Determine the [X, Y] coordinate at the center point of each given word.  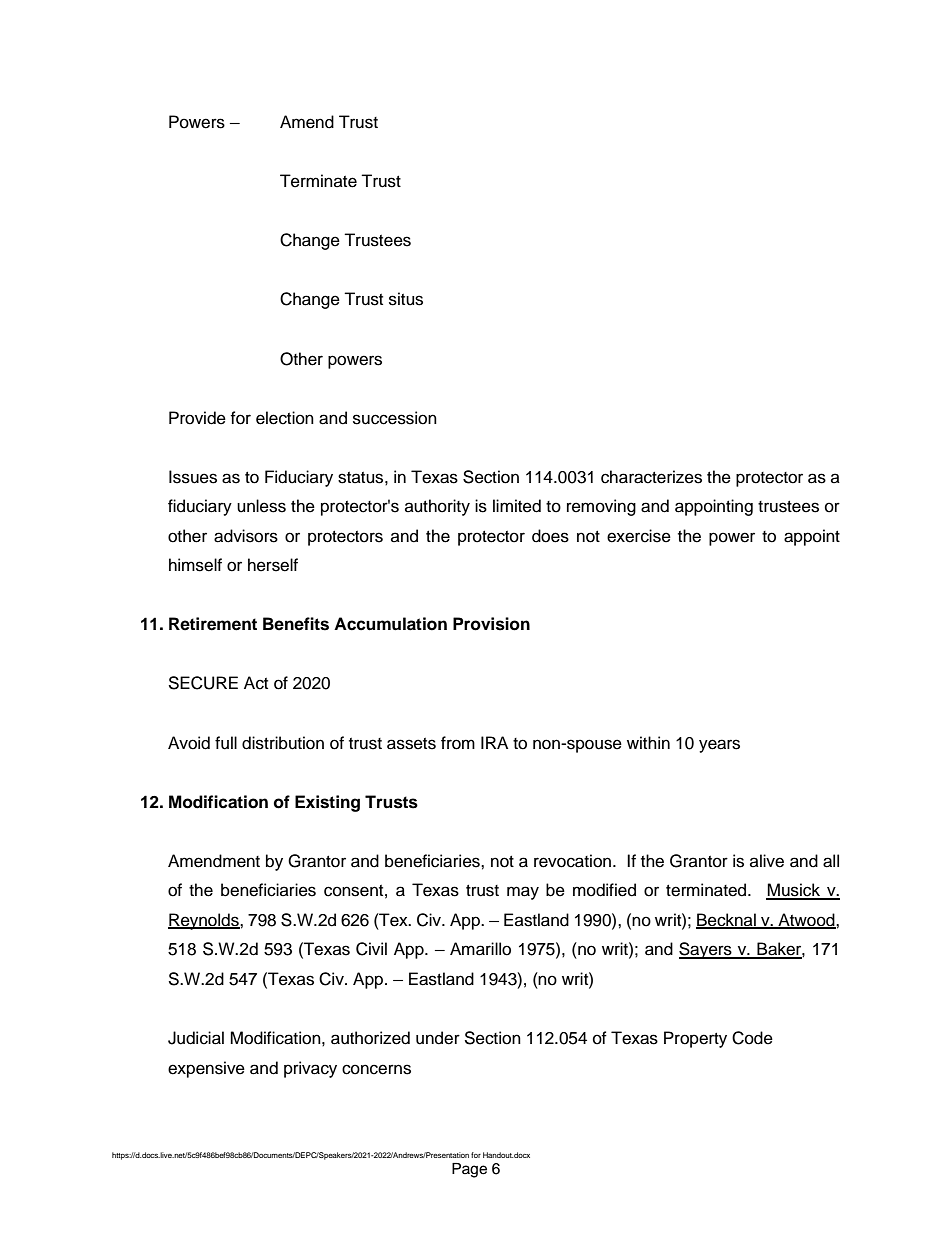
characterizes [651, 477]
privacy [310, 1069]
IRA [494, 742]
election [285, 418]
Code [752, 1038]
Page [469, 1170]
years [719, 746]
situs [406, 299]
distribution [283, 743]
